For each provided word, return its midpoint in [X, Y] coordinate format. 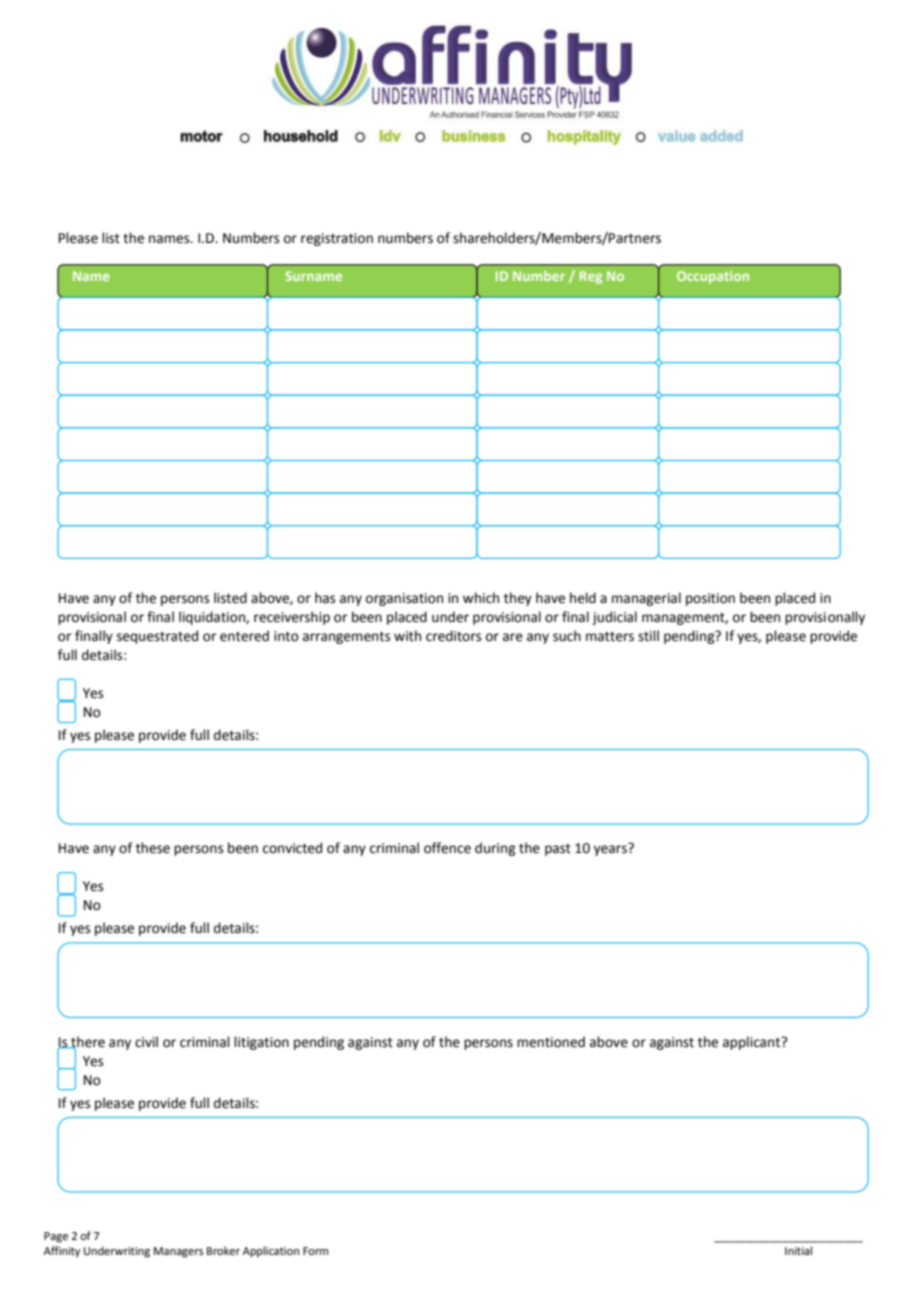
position [710, 599]
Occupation [713, 277]
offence [447, 848]
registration [337, 239]
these [153, 848]
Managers [178, 1252]
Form [315, 1251]
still [648, 636]
